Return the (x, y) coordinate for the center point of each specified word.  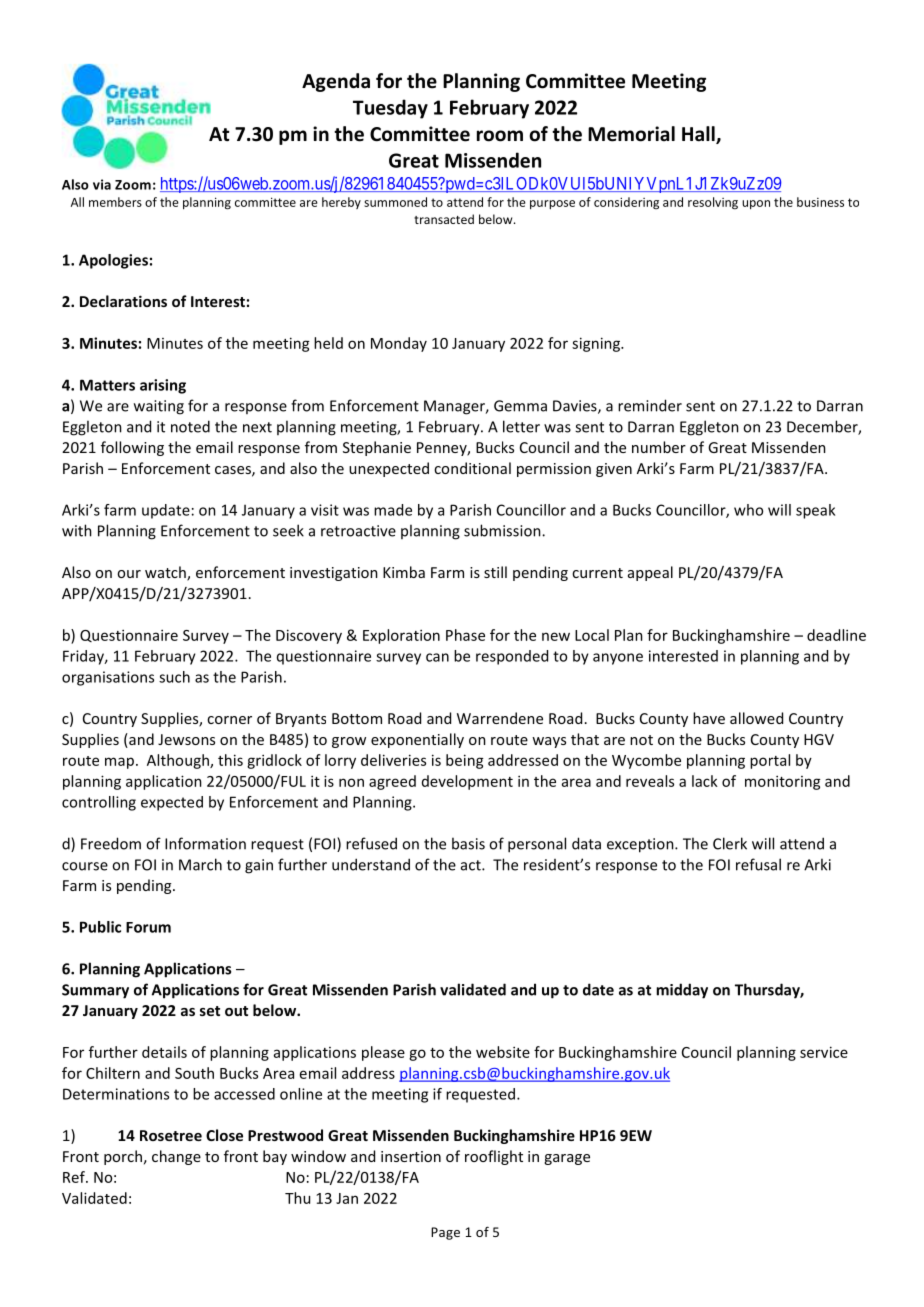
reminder (650, 405)
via (102, 184)
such (174, 677)
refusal (758, 864)
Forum (148, 927)
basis (468, 843)
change (176, 1157)
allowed (756, 718)
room (500, 136)
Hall (699, 135)
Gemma (520, 406)
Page (445, 1233)
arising (163, 386)
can (437, 657)
